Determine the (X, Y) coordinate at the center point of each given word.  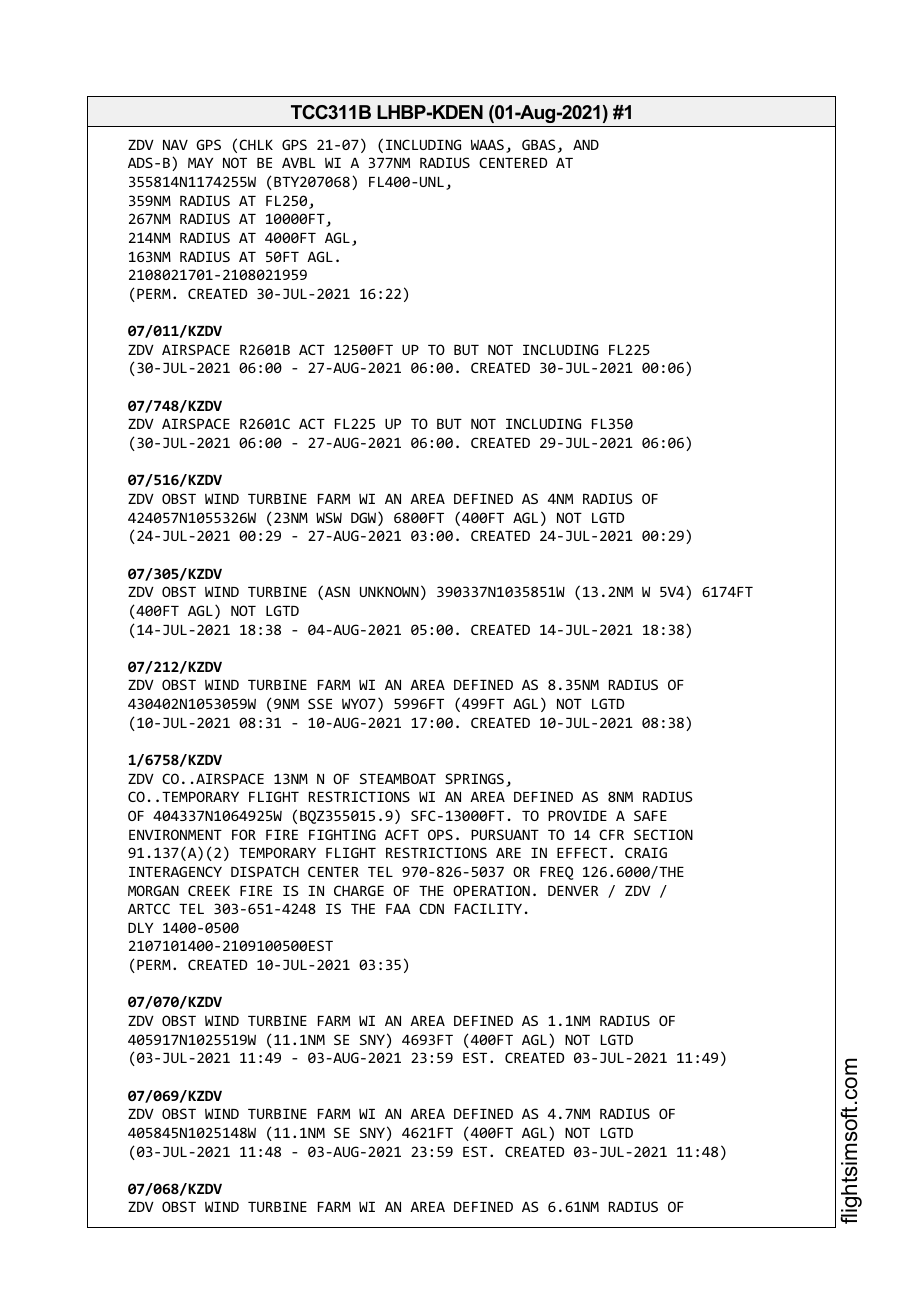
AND (586, 145)
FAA (398, 909)
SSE (320, 703)
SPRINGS (474, 778)
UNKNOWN (389, 591)
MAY (200, 163)
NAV (175, 145)
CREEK (209, 890)
